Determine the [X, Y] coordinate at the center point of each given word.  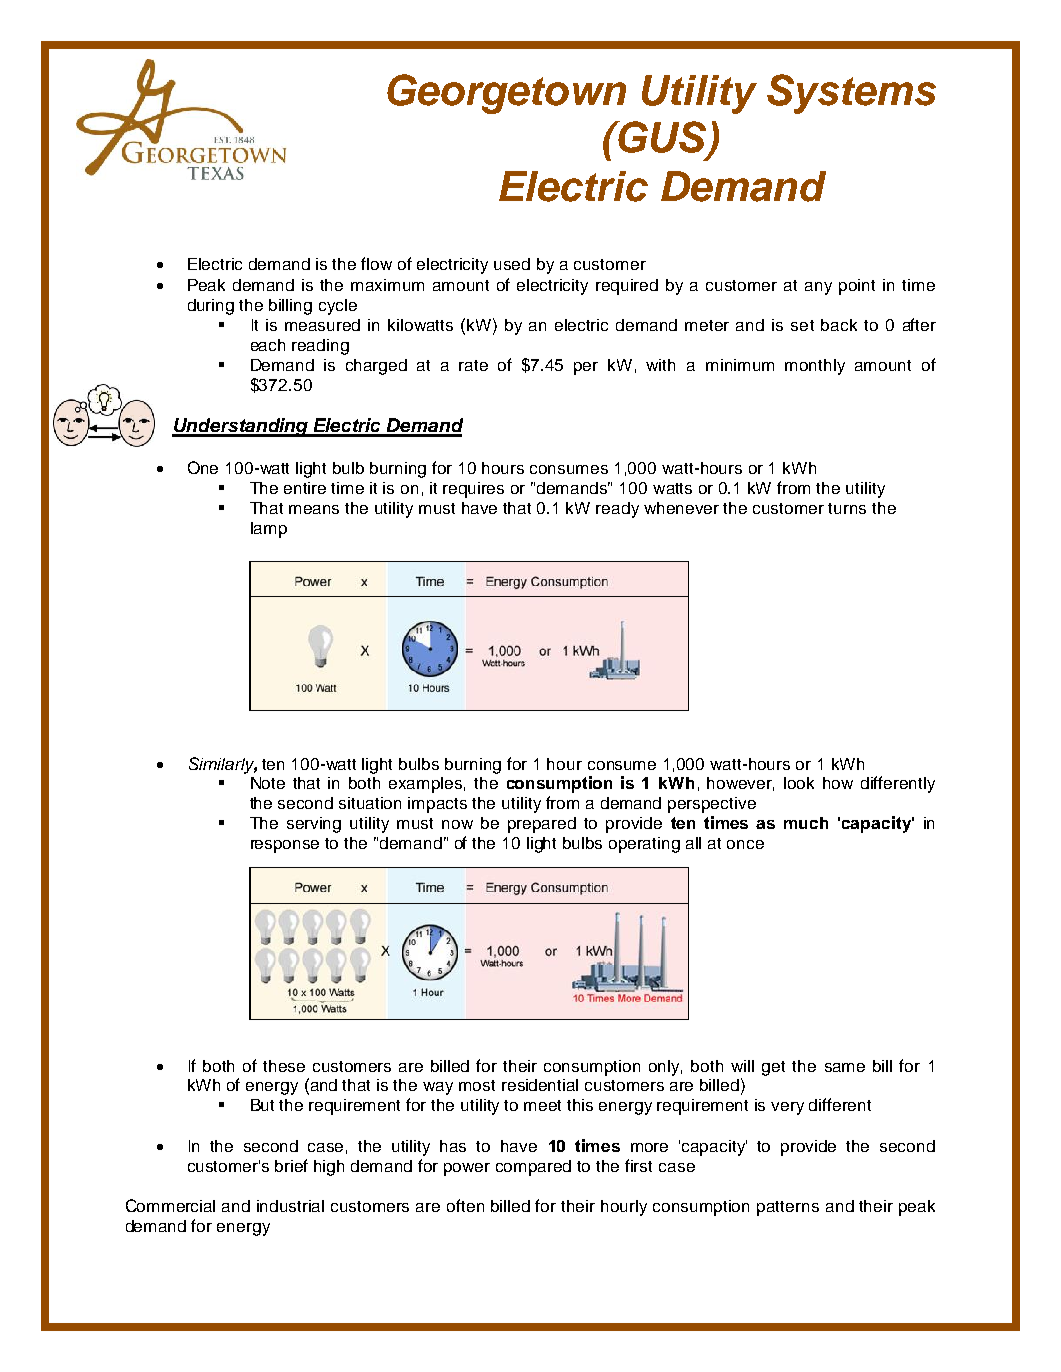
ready [617, 510]
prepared [542, 825]
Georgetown [506, 94]
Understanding [241, 427]
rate [473, 365]
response [285, 846]
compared [533, 1168]
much [806, 823]
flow [376, 263]
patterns [788, 1208]
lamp [269, 530]
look [799, 783]
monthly [815, 367]
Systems [851, 94]
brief [291, 1165]
